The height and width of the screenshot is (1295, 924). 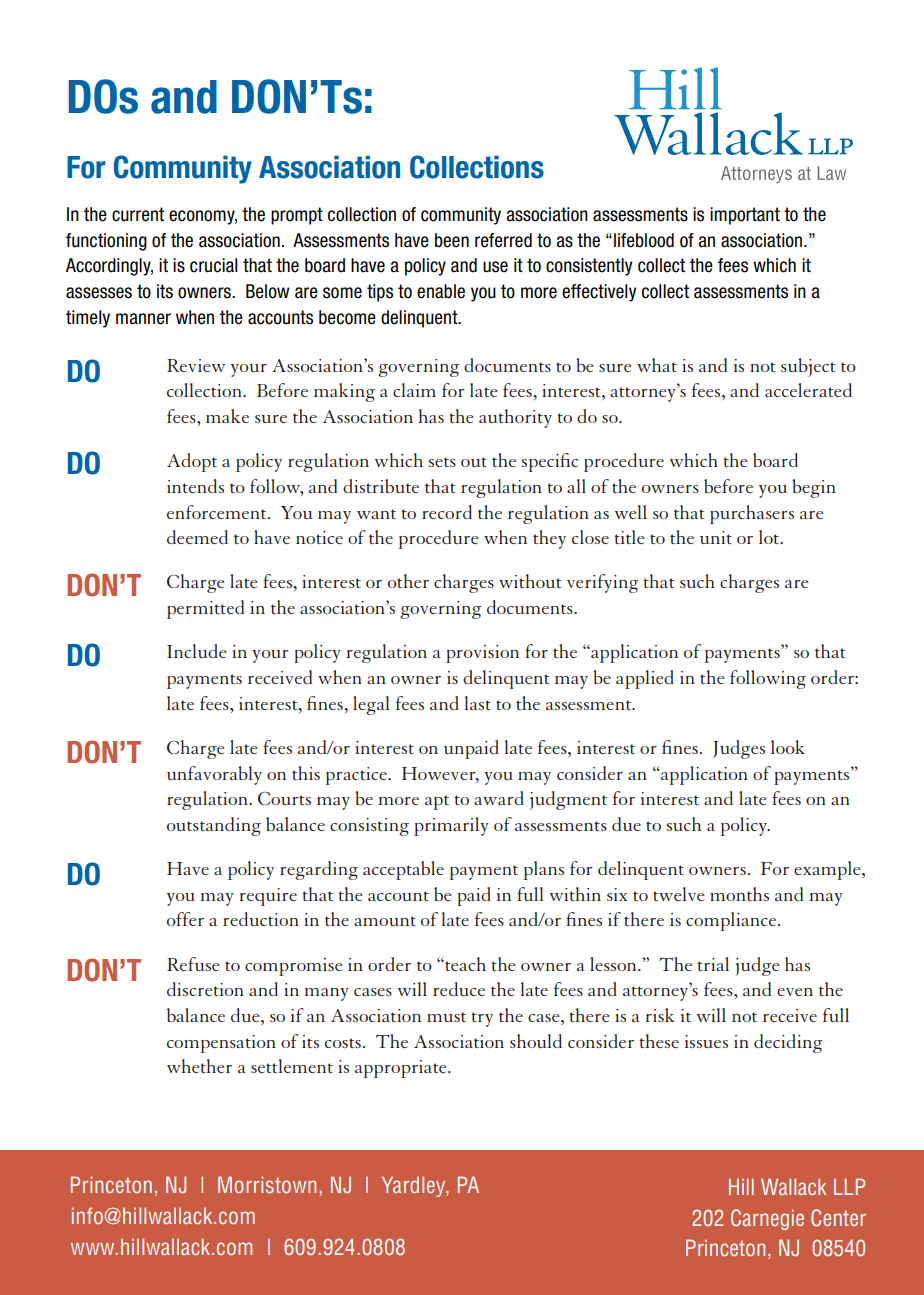 What do you see at coordinates (788, 747) in the screenshot?
I see `look` at bounding box center [788, 747].
